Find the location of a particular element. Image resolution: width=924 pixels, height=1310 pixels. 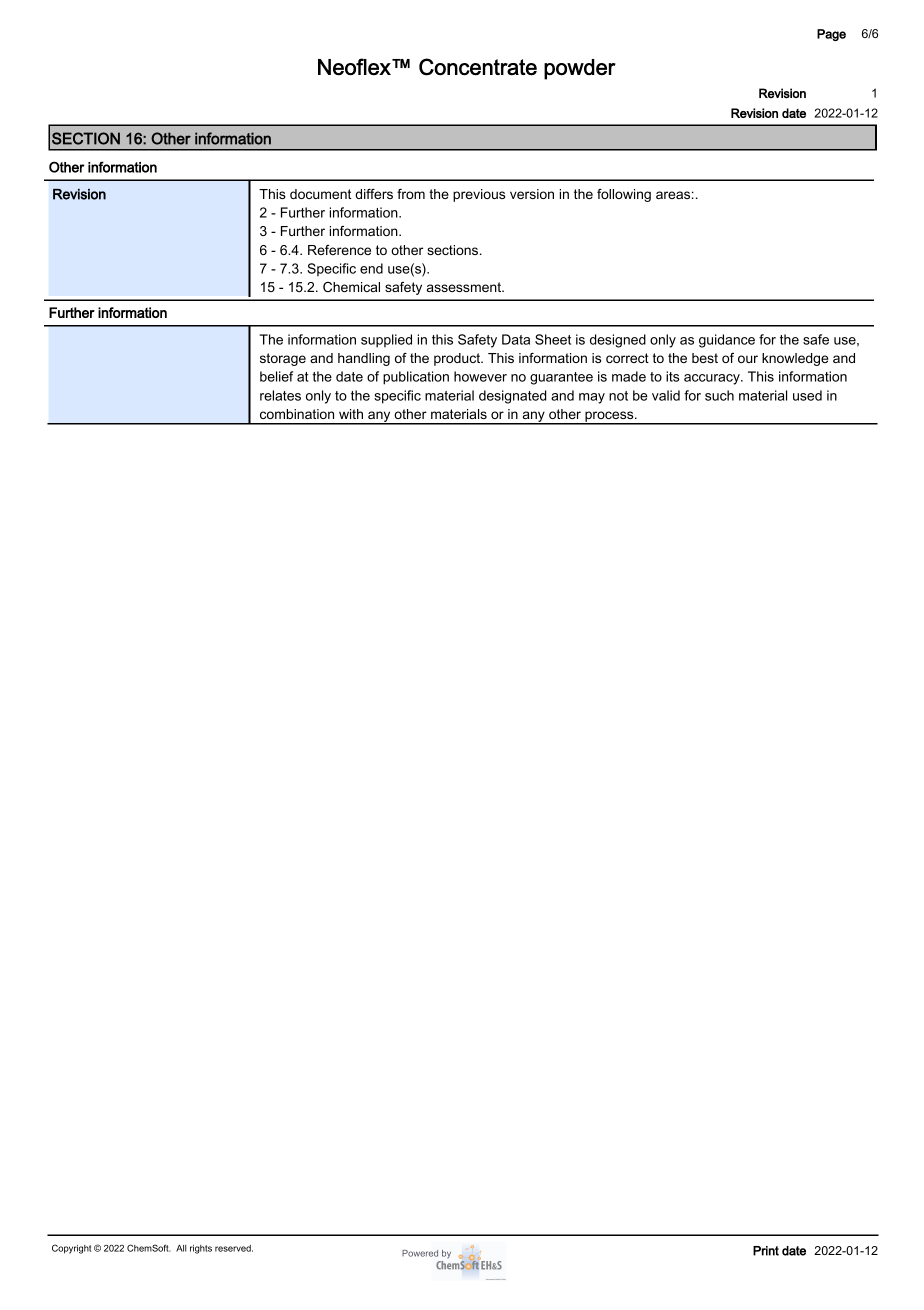

Powered is located at coordinates (420, 1253).
